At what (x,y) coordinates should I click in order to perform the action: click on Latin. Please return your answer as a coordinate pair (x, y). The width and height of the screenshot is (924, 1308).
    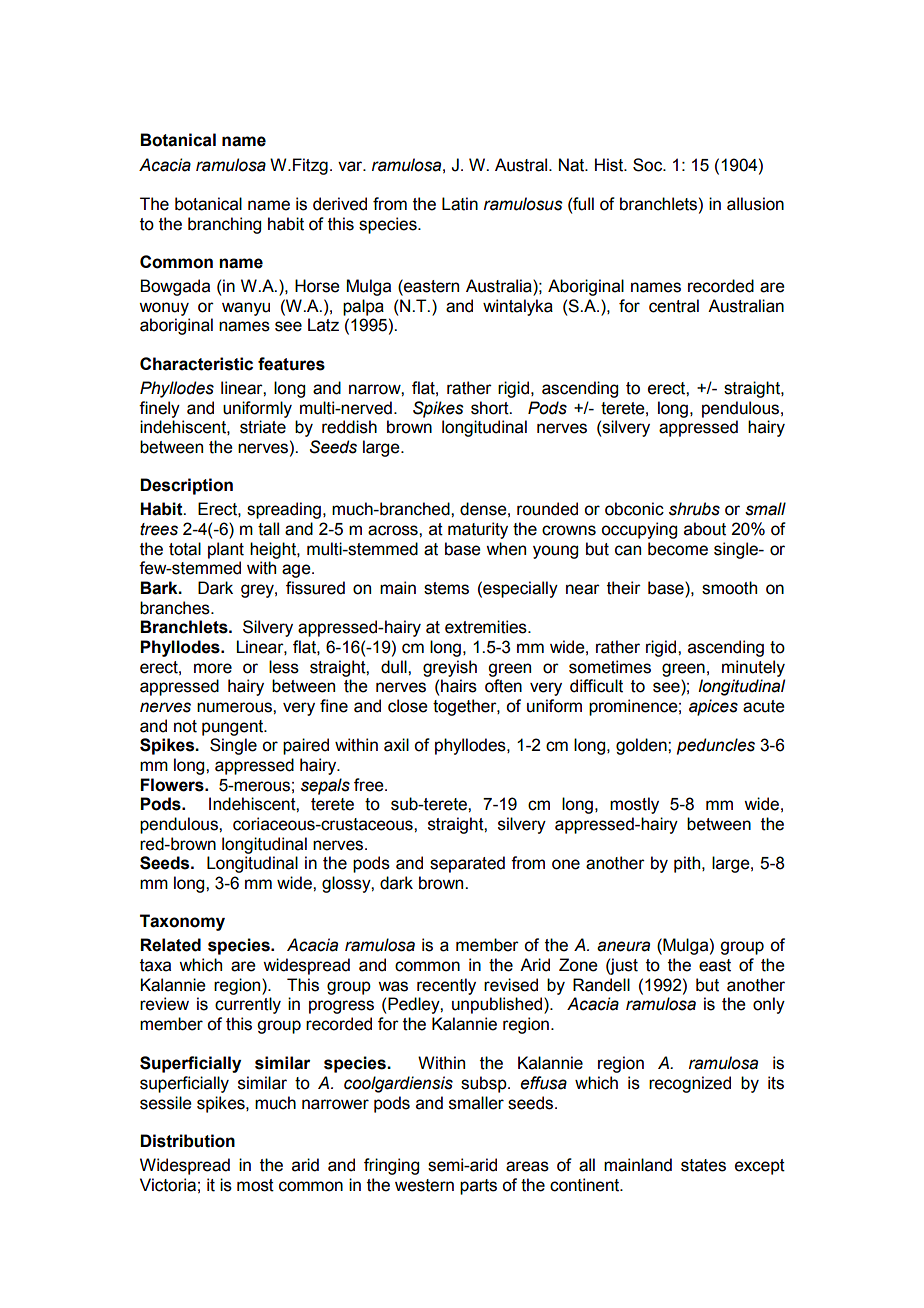
    Looking at the image, I should click on (460, 204).
